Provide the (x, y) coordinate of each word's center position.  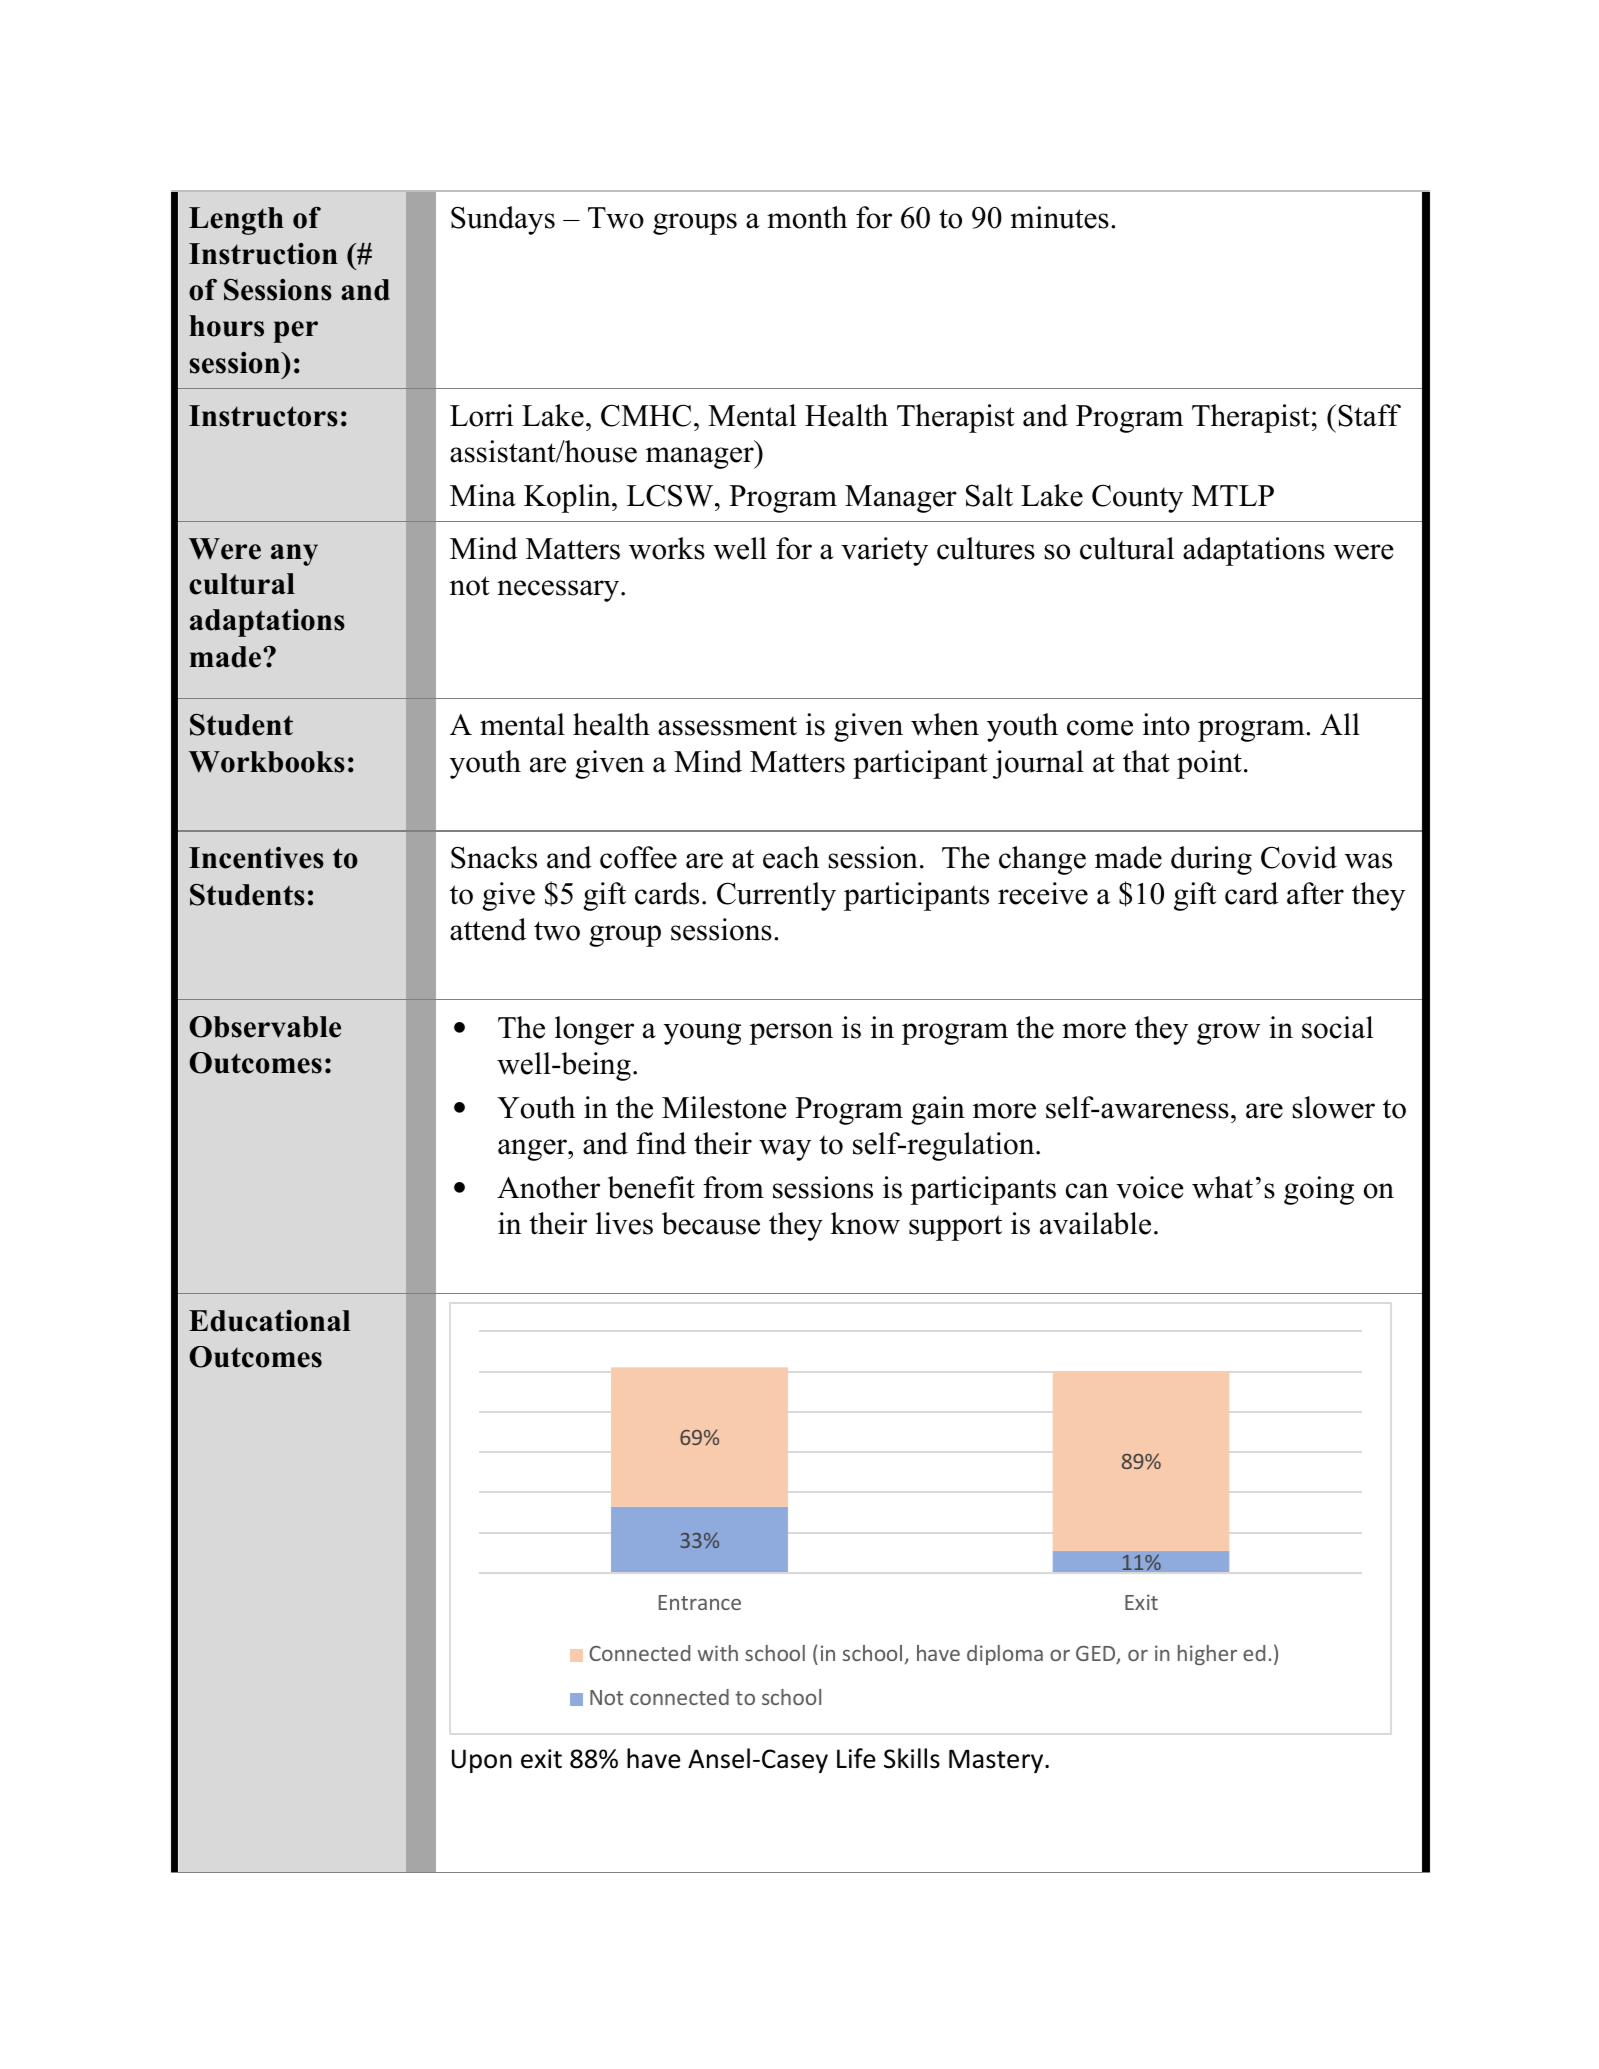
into (1166, 724)
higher (1207, 1655)
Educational (270, 1321)
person (791, 1034)
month (807, 217)
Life (856, 1758)
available (1095, 1223)
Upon (482, 1761)
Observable (265, 1027)
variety (884, 551)
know (865, 1223)
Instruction (263, 254)
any (294, 555)
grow (1229, 1034)
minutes (1059, 217)
